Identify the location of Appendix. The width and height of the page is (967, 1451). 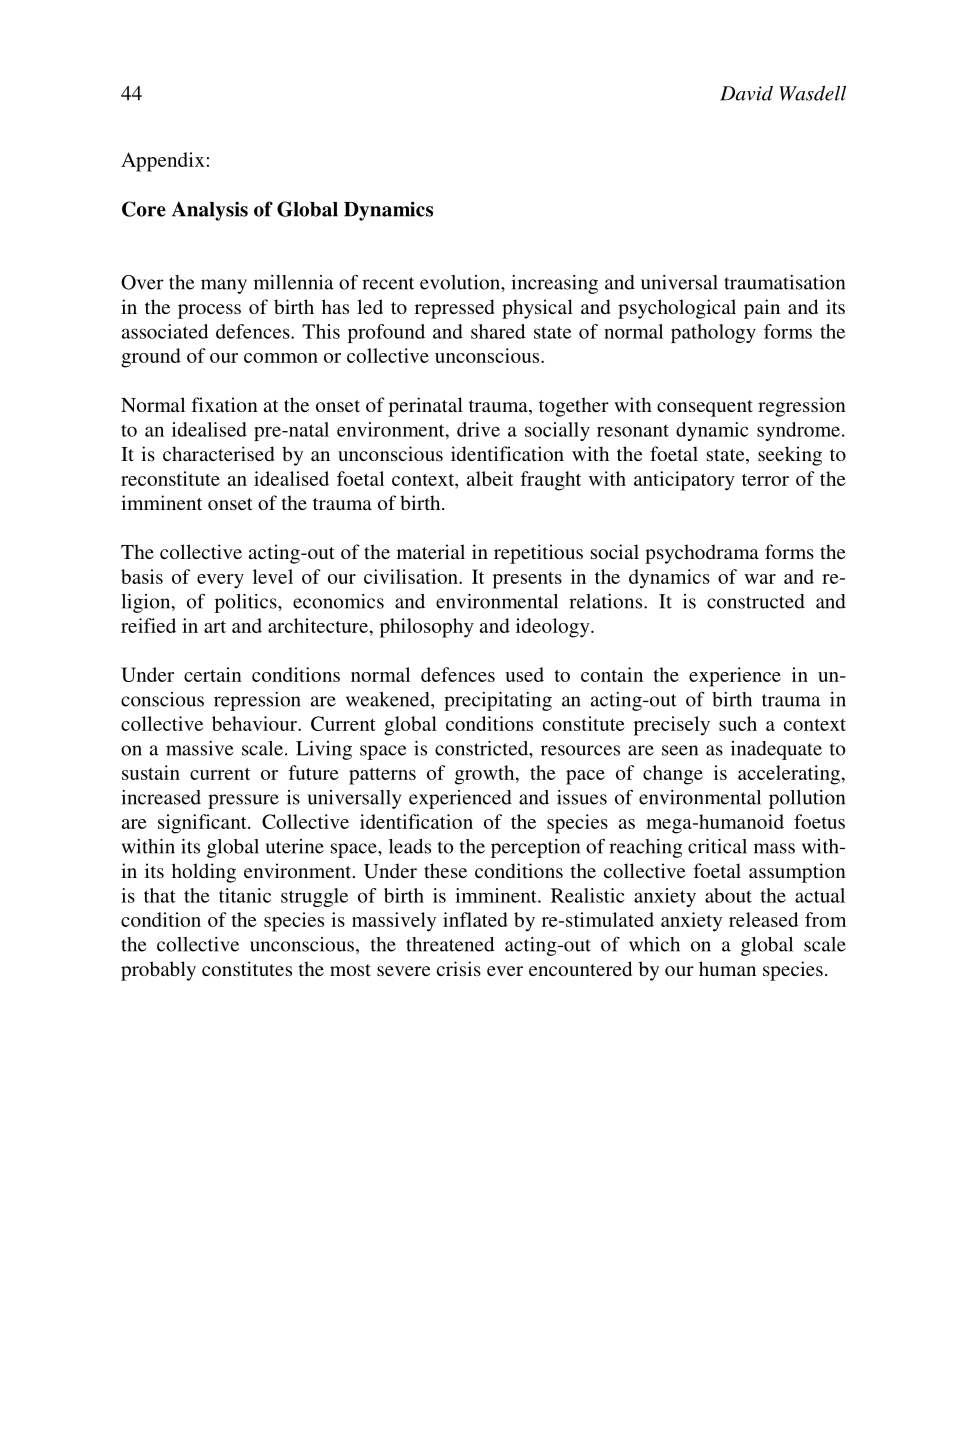
(163, 162).
